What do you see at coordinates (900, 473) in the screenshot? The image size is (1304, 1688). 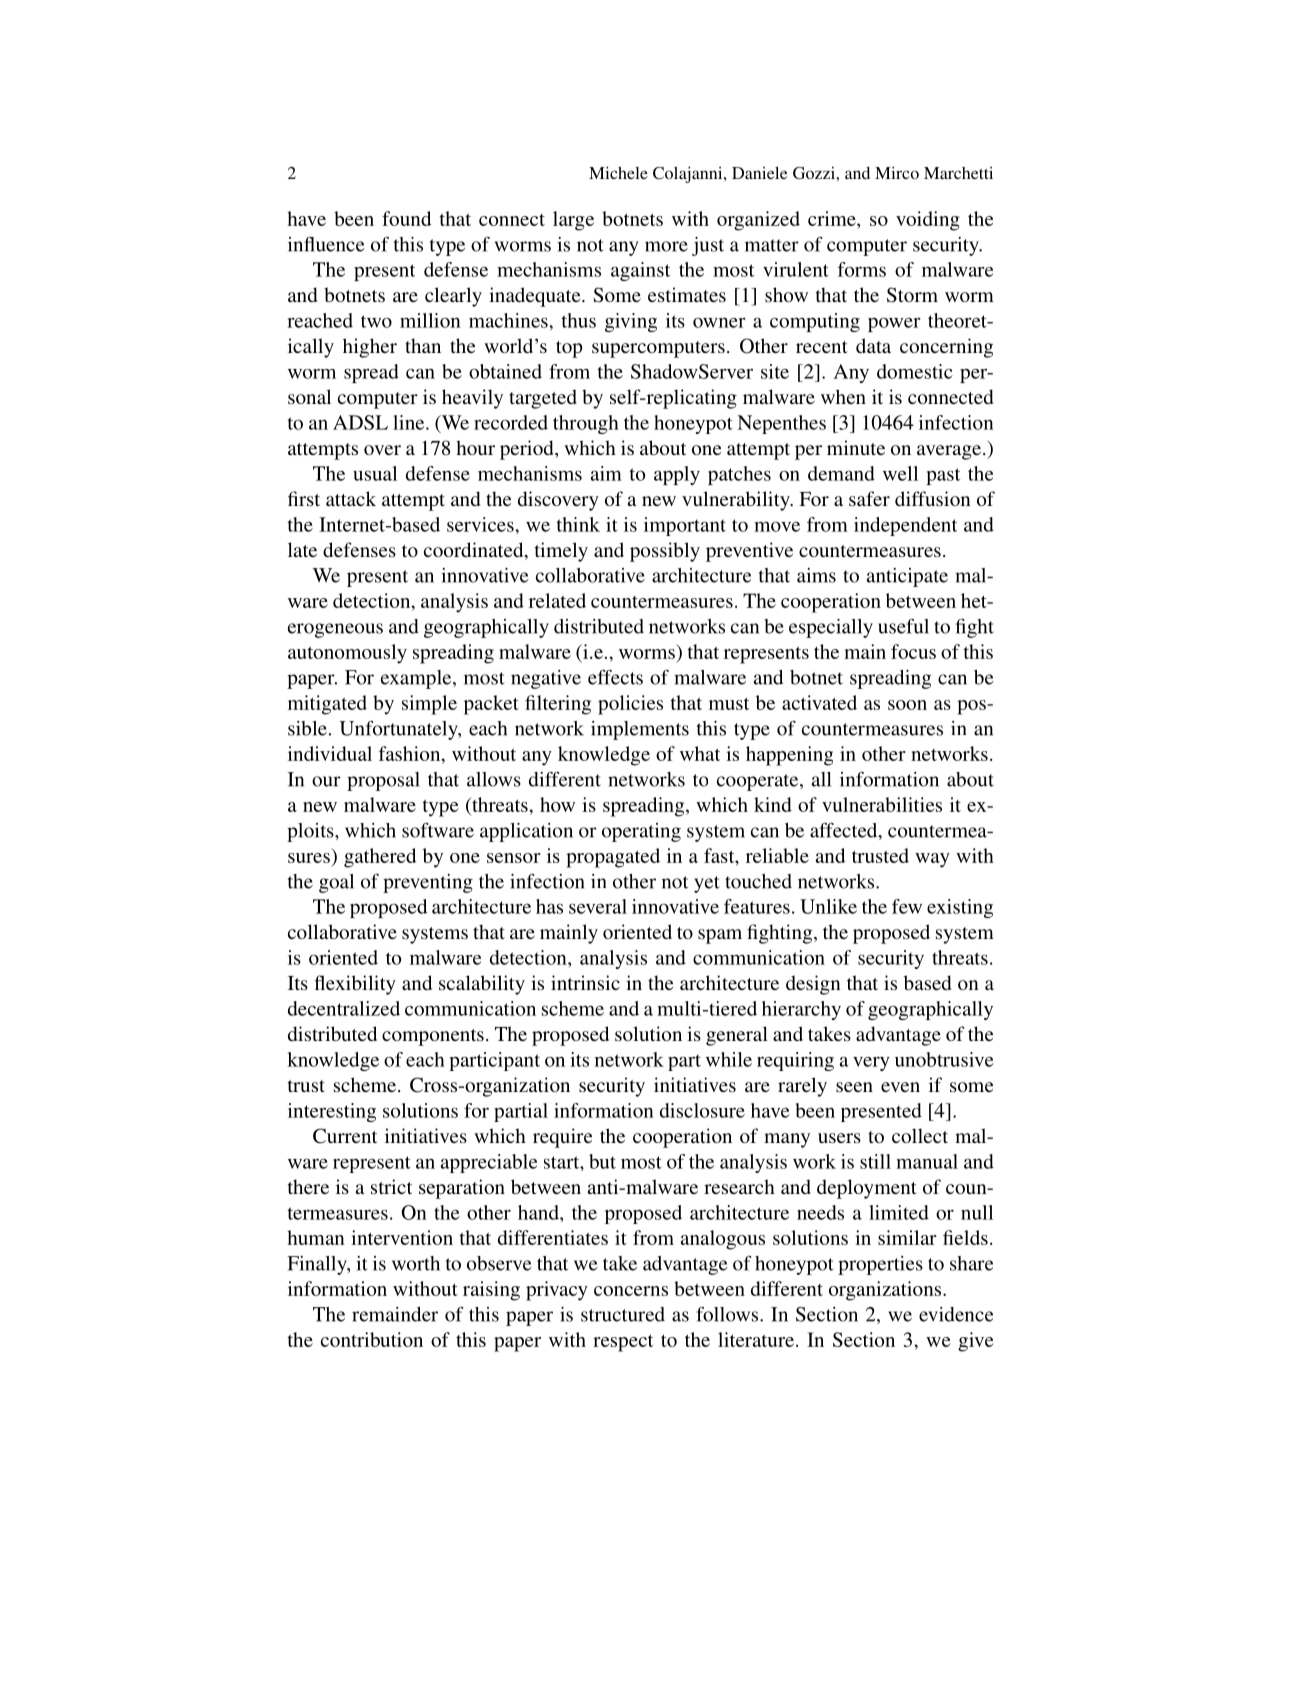 I see `well` at bounding box center [900, 473].
